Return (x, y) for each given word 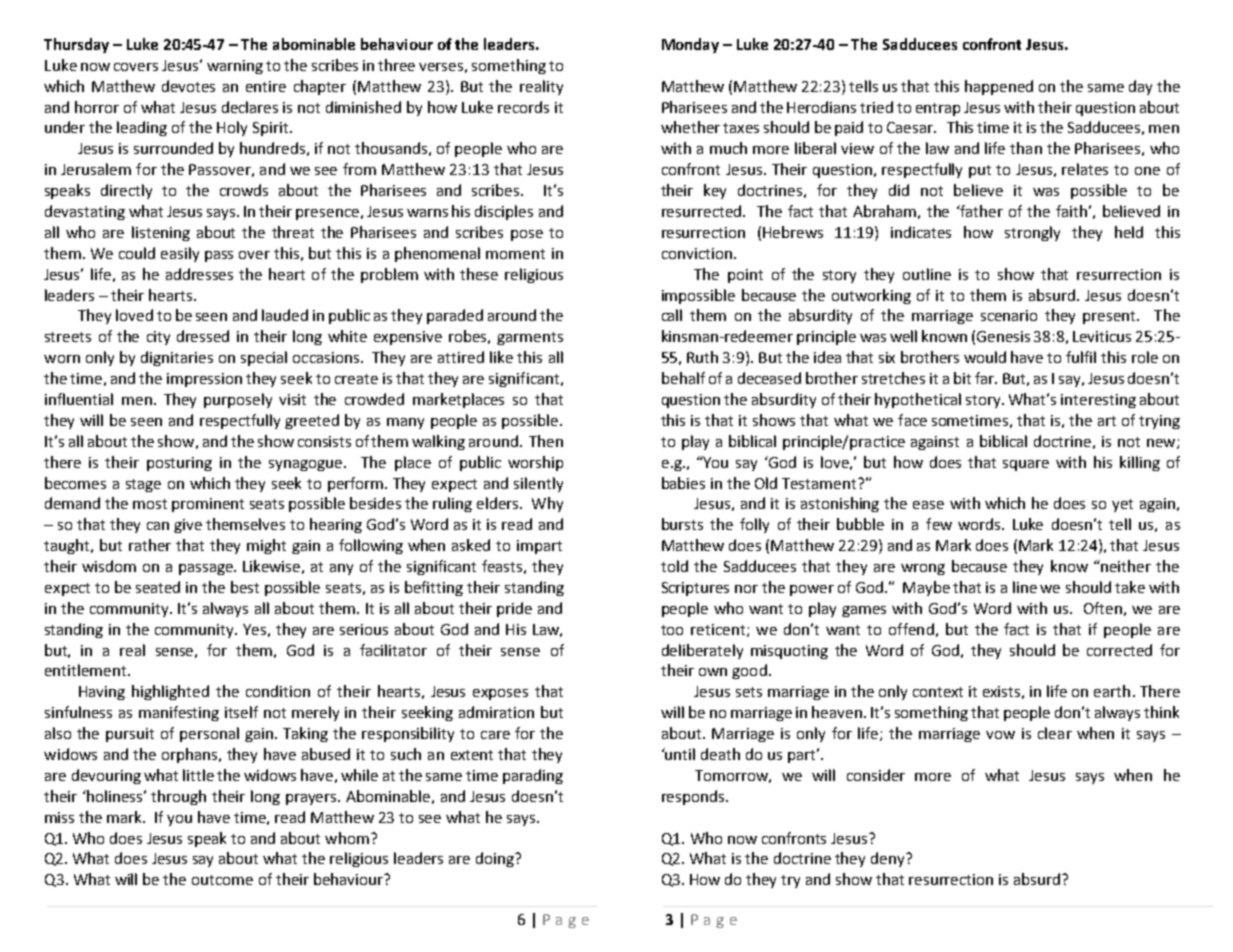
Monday (690, 45)
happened (999, 87)
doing (496, 859)
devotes (188, 86)
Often (1103, 608)
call (672, 315)
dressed (203, 336)
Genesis (1003, 336)
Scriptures (695, 589)
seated (158, 587)
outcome (222, 880)
